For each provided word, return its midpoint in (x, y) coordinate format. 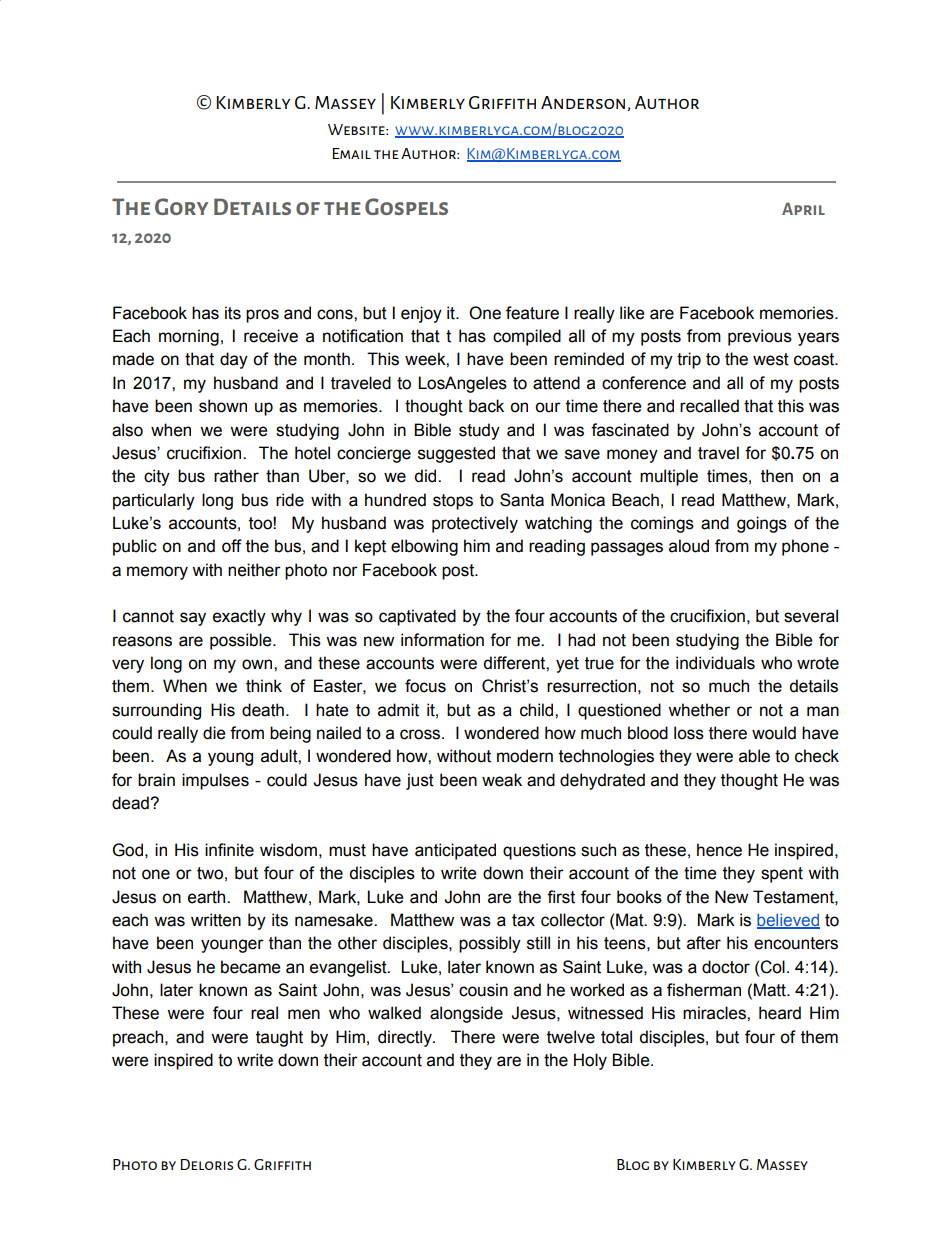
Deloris (207, 1164)
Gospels (406, 206)
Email (352, 153)
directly (406, 1038)
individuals (715, 663)
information (442, 640)
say (193, 619)
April (803, 209)
